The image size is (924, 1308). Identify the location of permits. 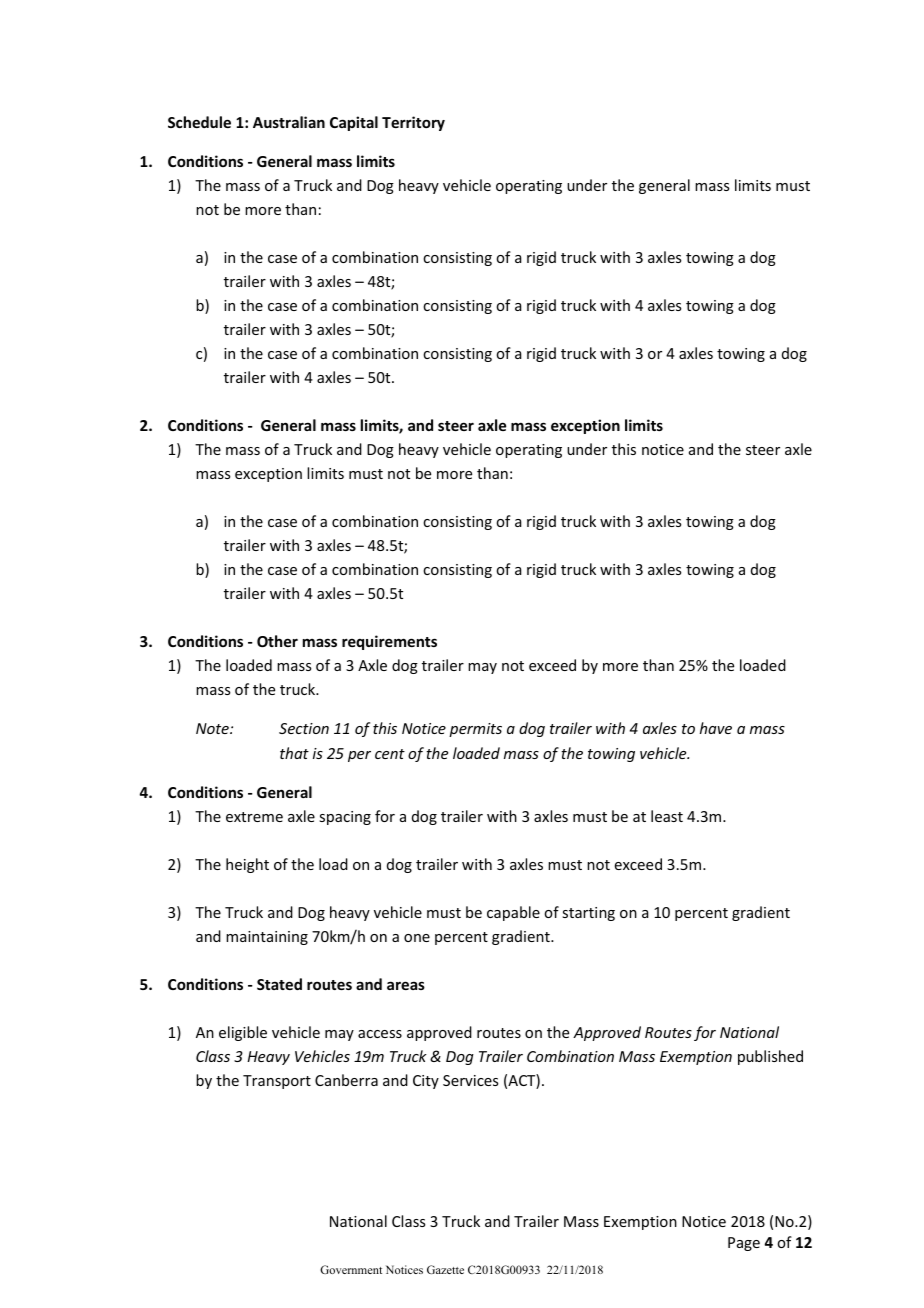
(475, 730).
